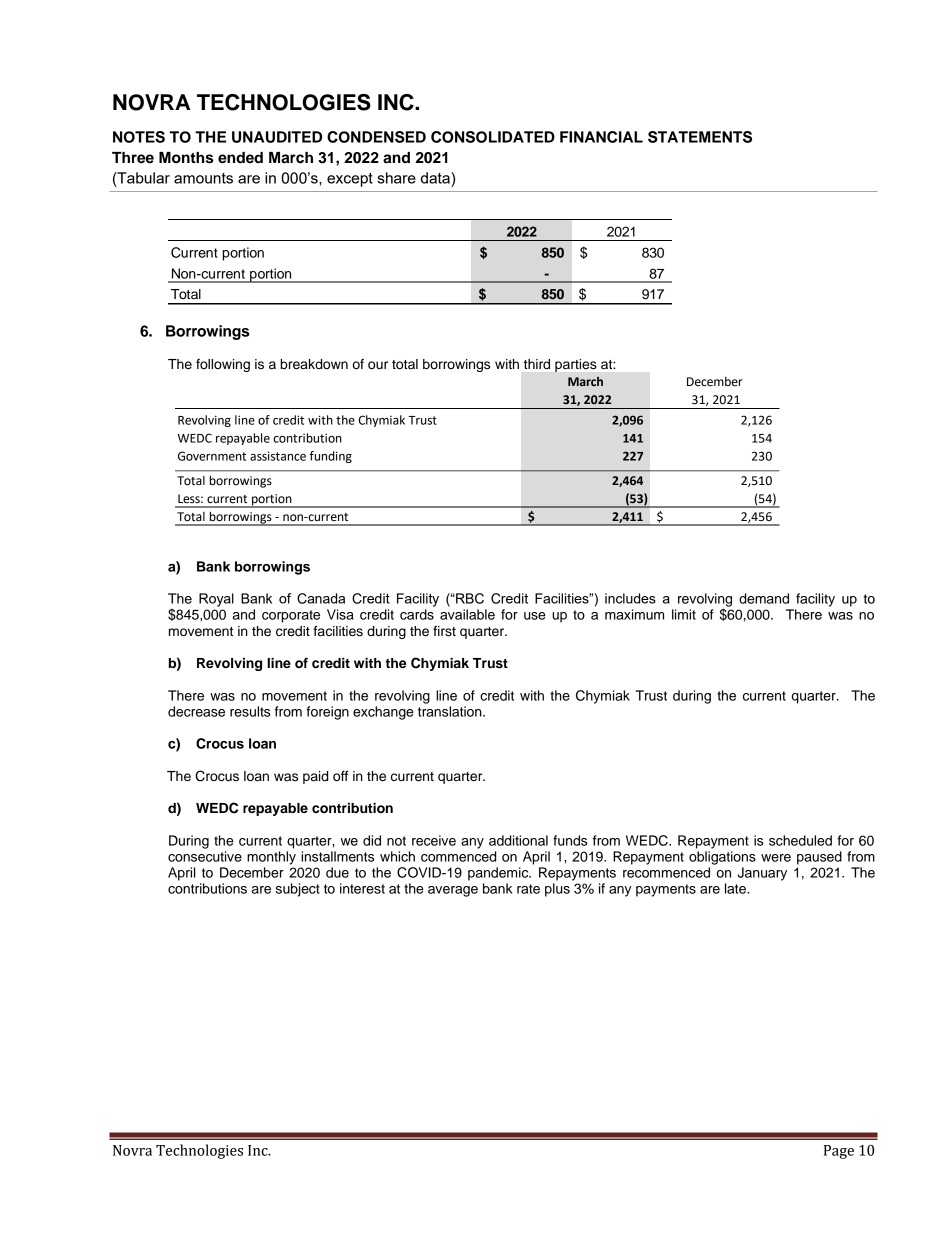  What do you see at coordinates (453, 891) in the document?
I see `average` at bounding box center [453, 891].
